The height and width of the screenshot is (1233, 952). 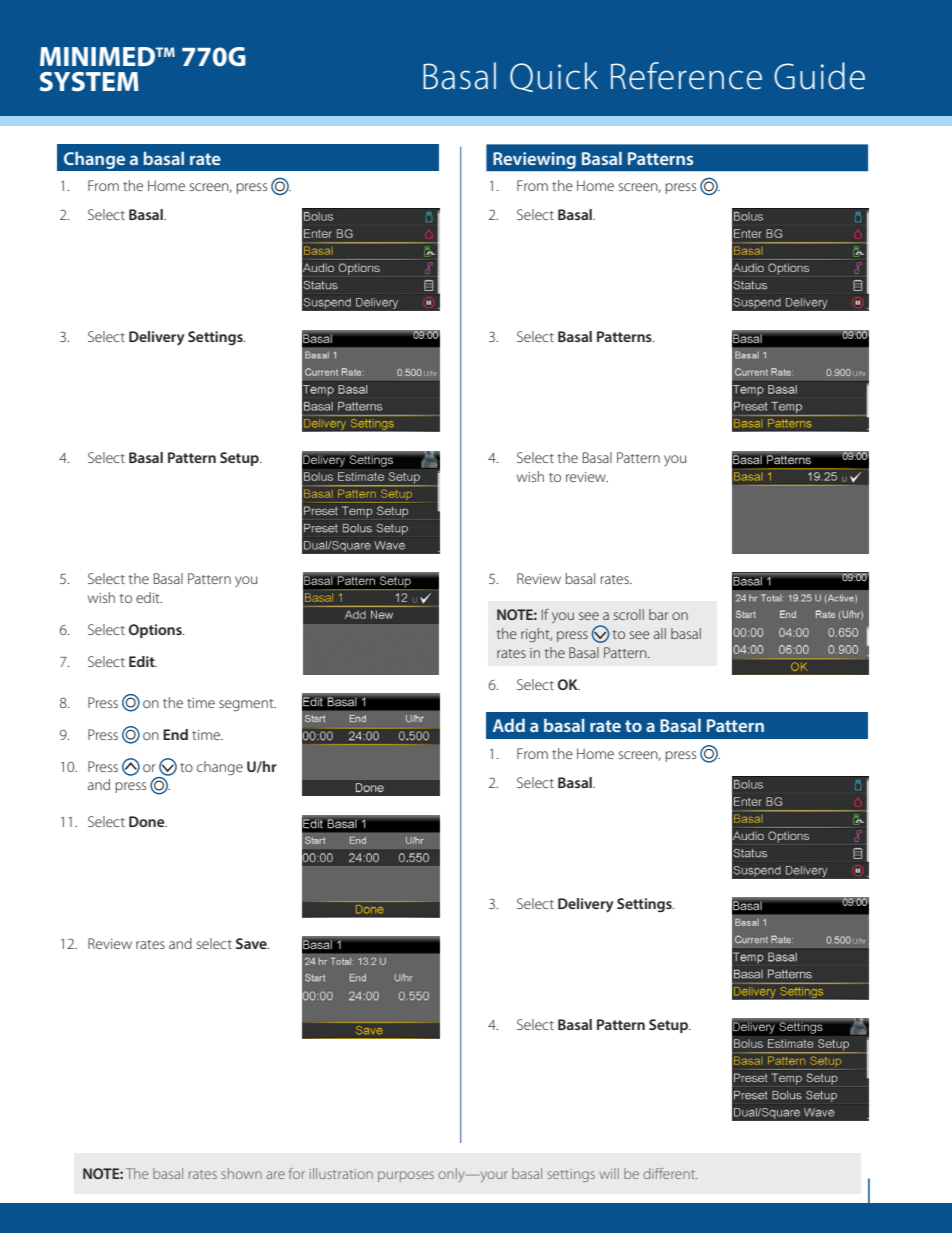 I want to click on Reference, so click(x=686, y=76).
